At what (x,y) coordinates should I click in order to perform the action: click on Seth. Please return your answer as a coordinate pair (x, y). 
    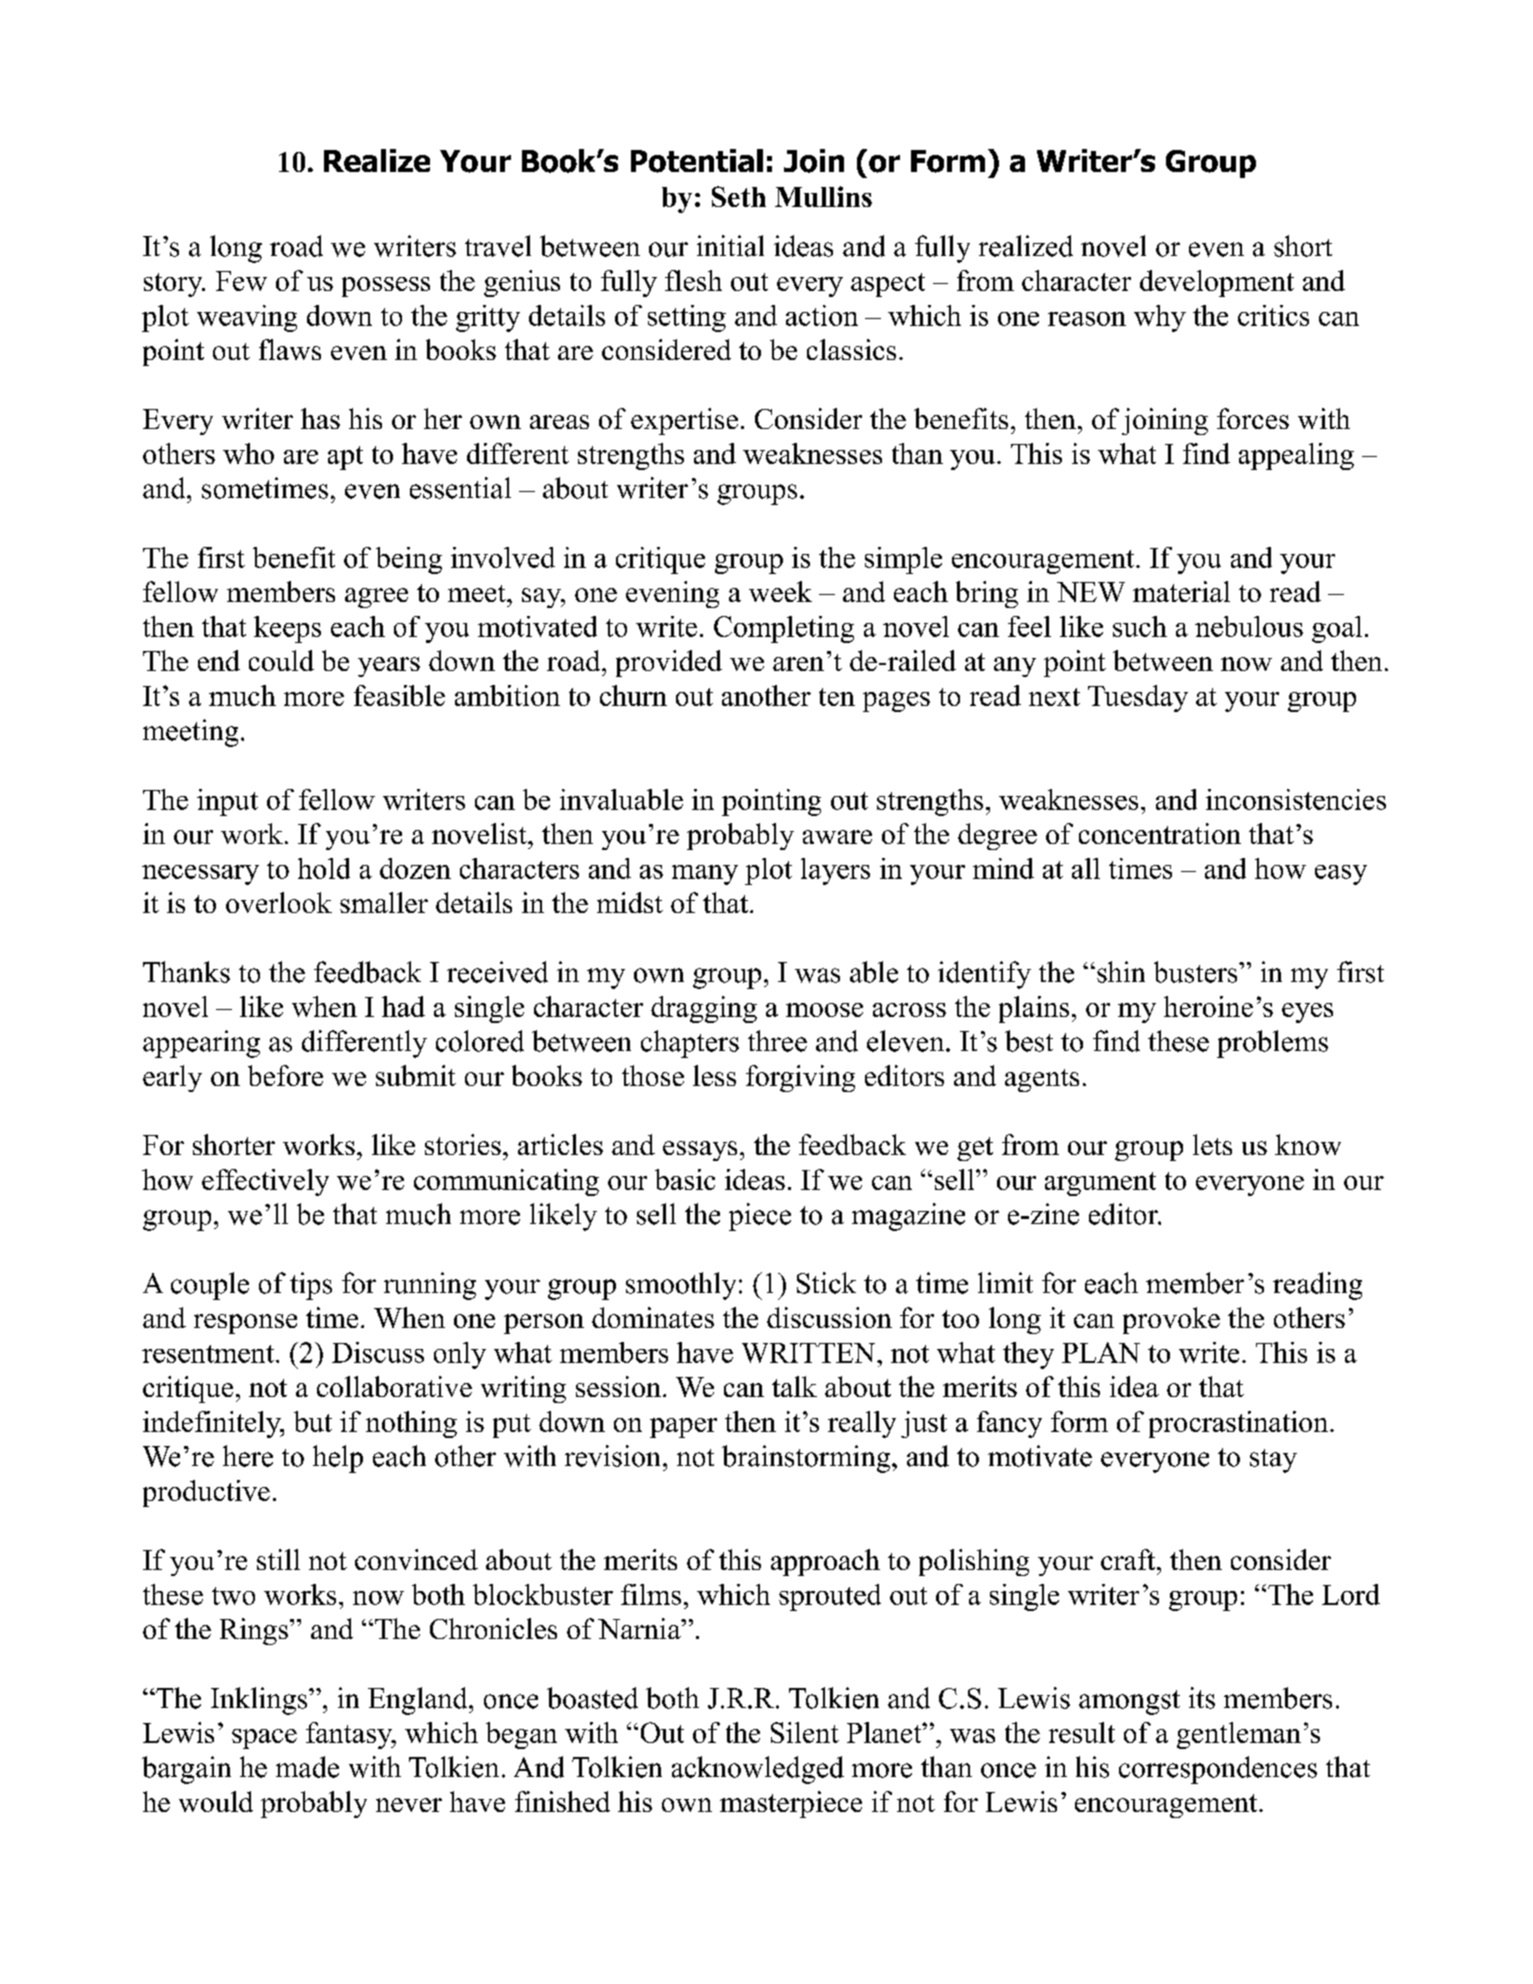
    Looking at the image, I should click on (739, 196).
